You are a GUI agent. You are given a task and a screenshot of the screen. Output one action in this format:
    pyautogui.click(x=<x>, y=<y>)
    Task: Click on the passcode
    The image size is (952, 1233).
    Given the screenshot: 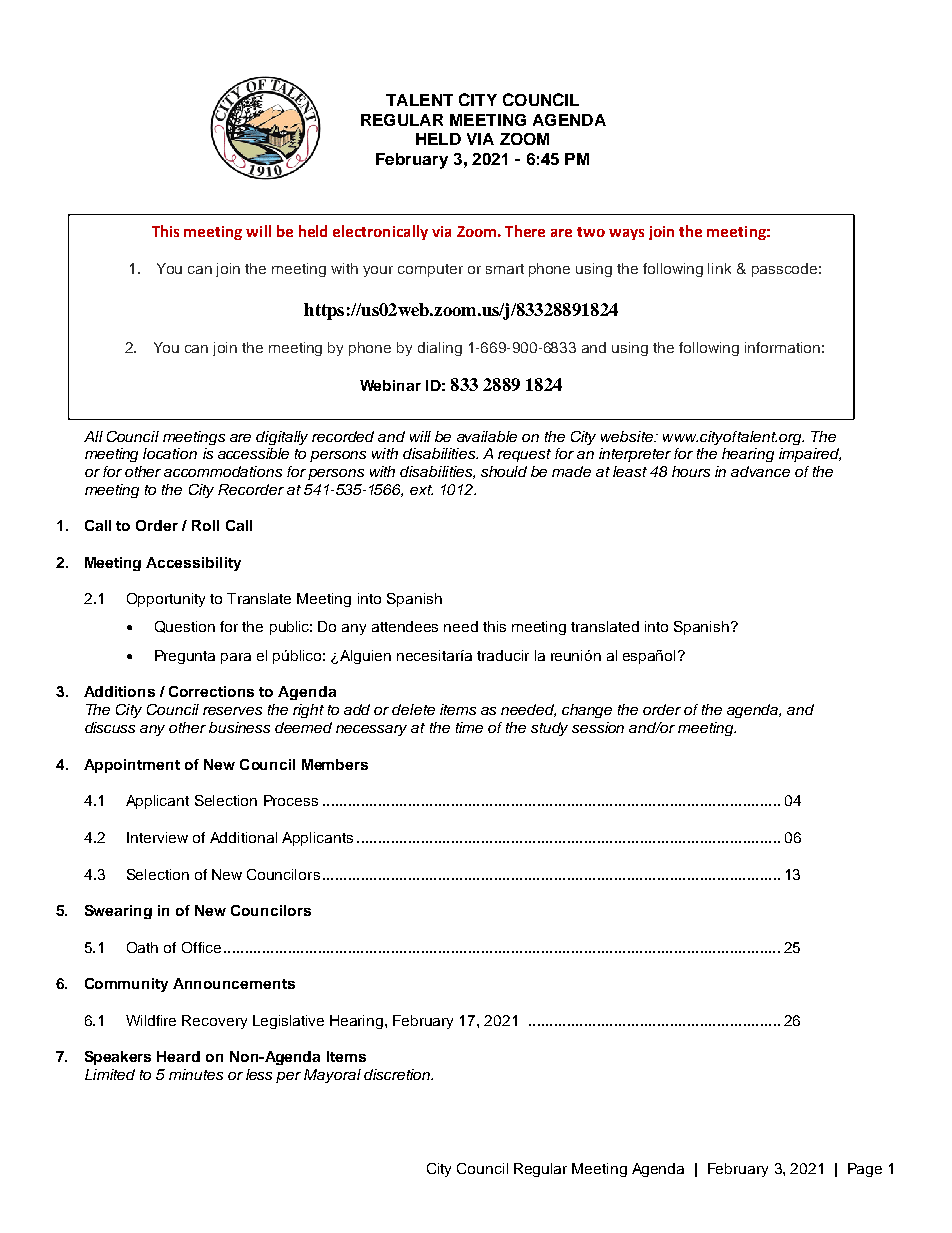 What is the action you would take?
    pyautogui.click(x=784, y=270)
